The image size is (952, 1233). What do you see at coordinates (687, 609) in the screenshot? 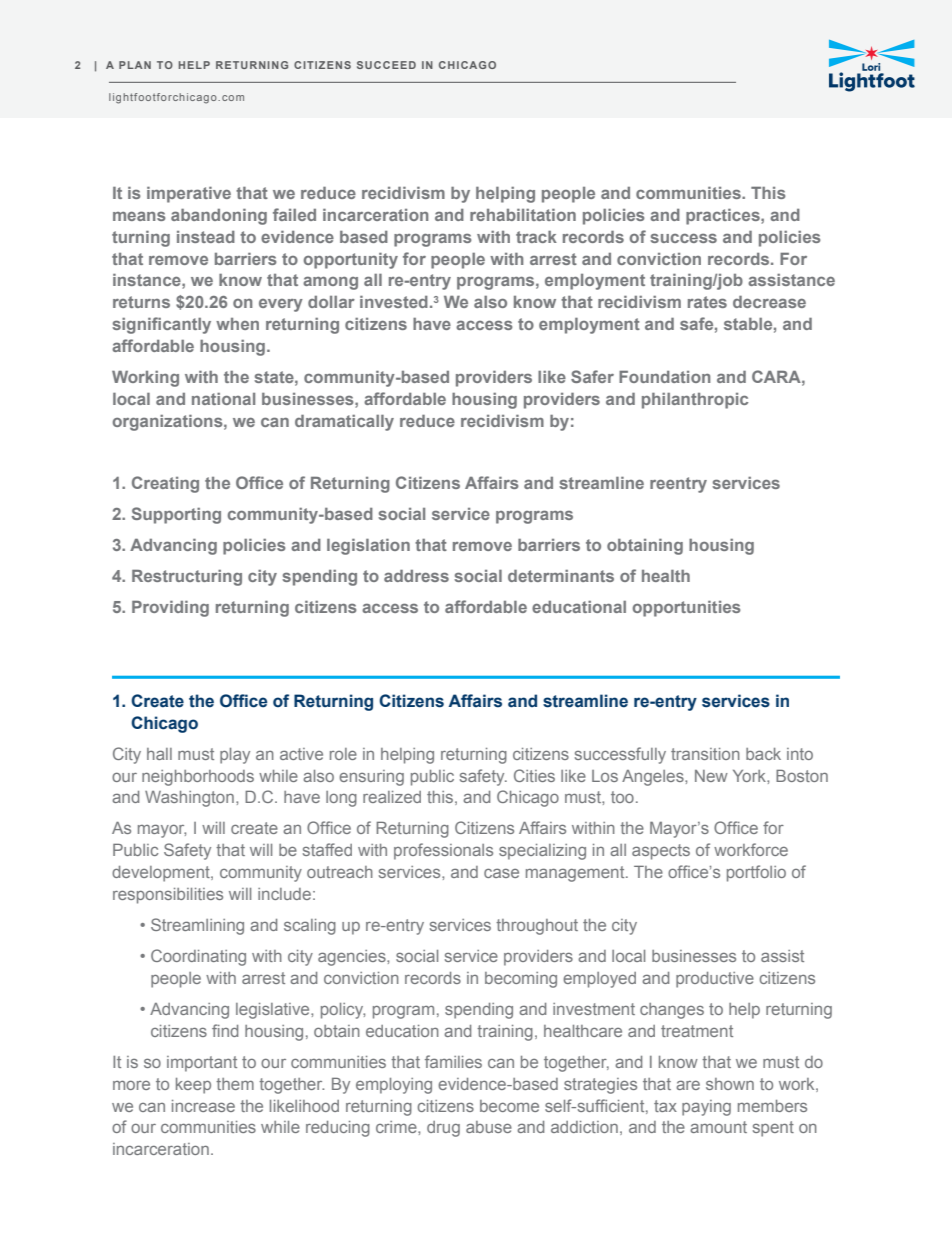
I see `opportunities` at bounding box center [687, 609].
